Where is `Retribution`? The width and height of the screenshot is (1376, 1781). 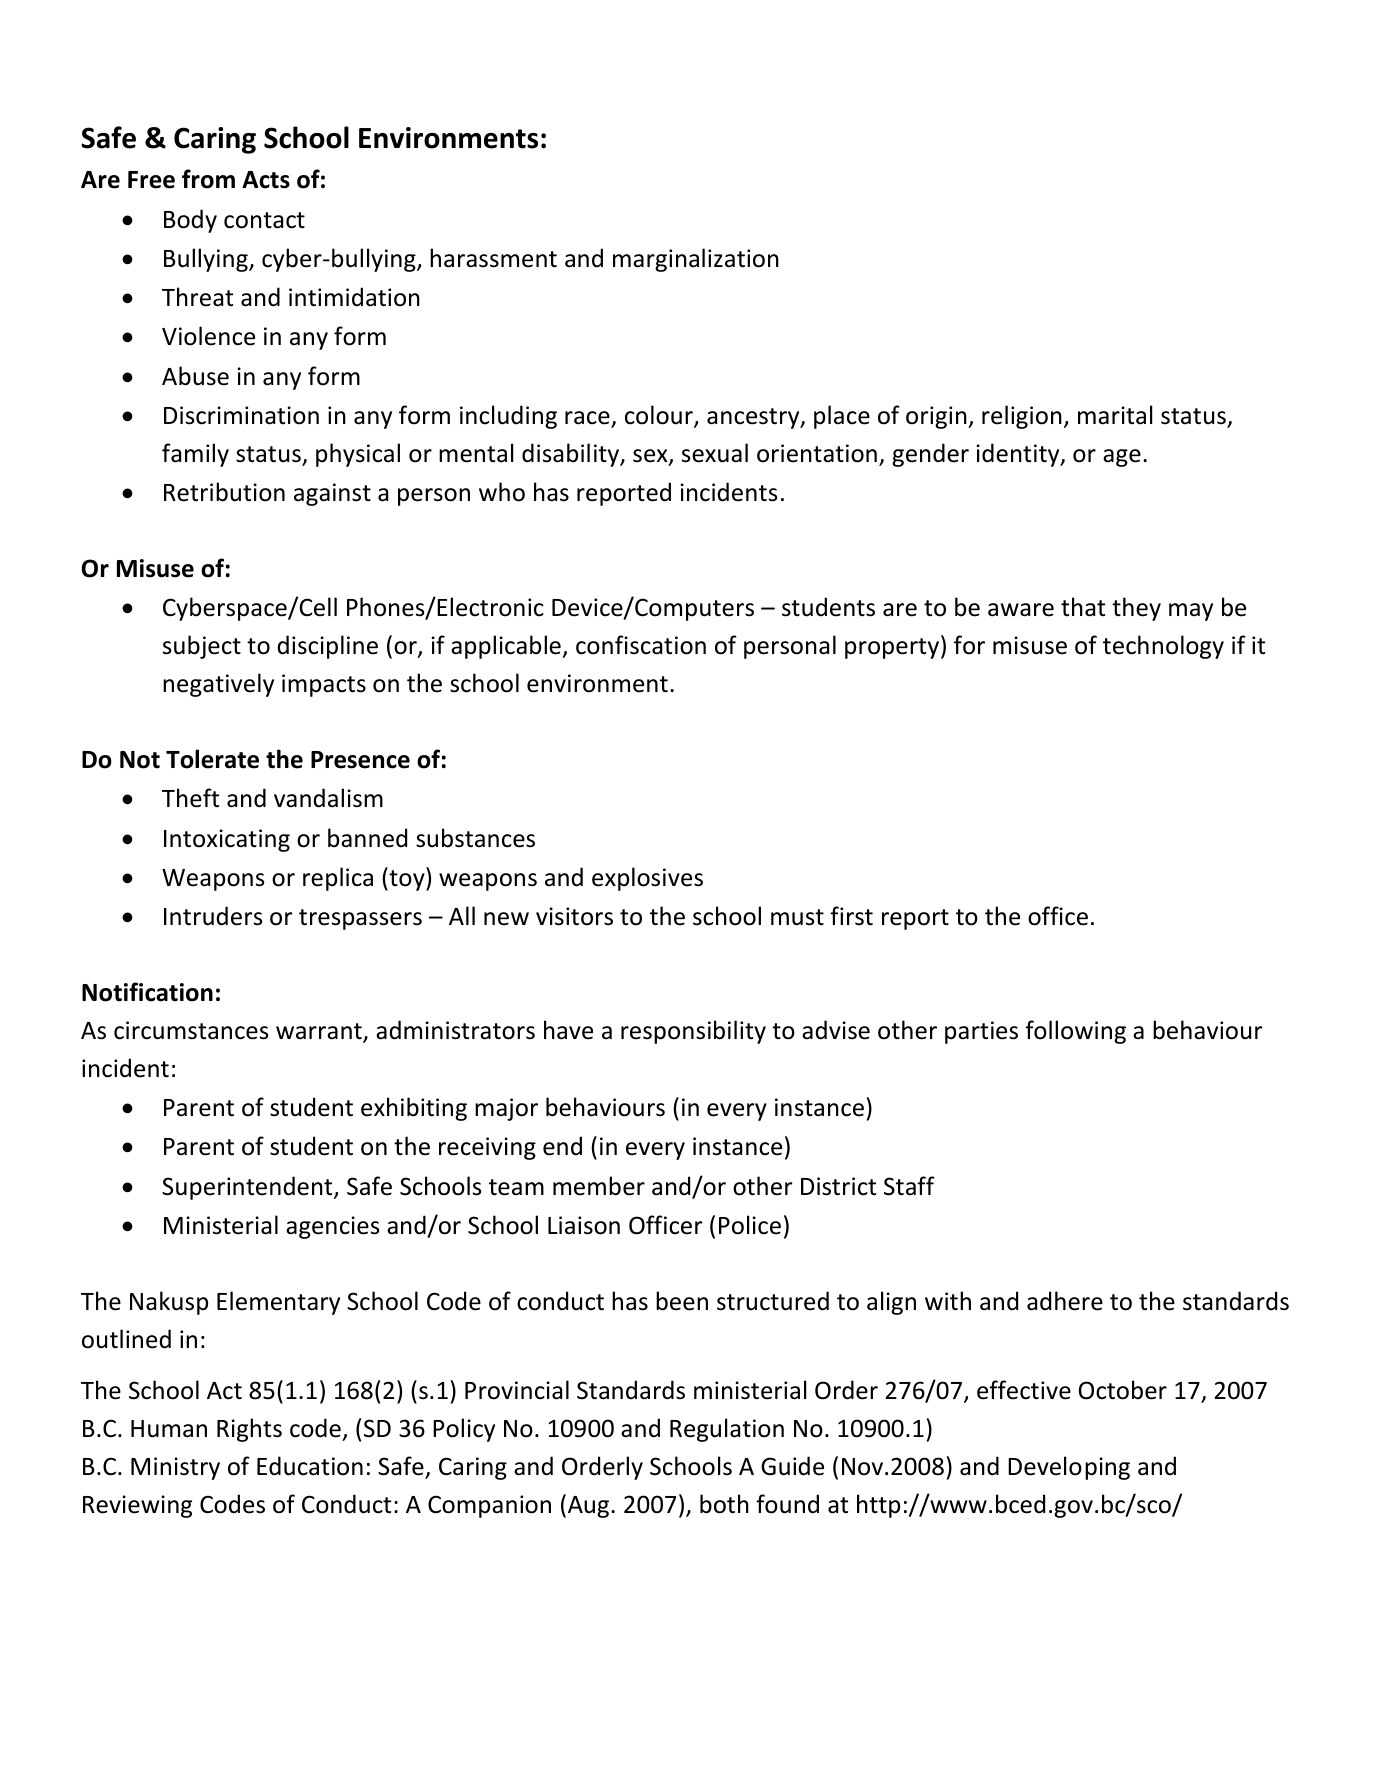 Retribution is located at coordinates (224, 492).
